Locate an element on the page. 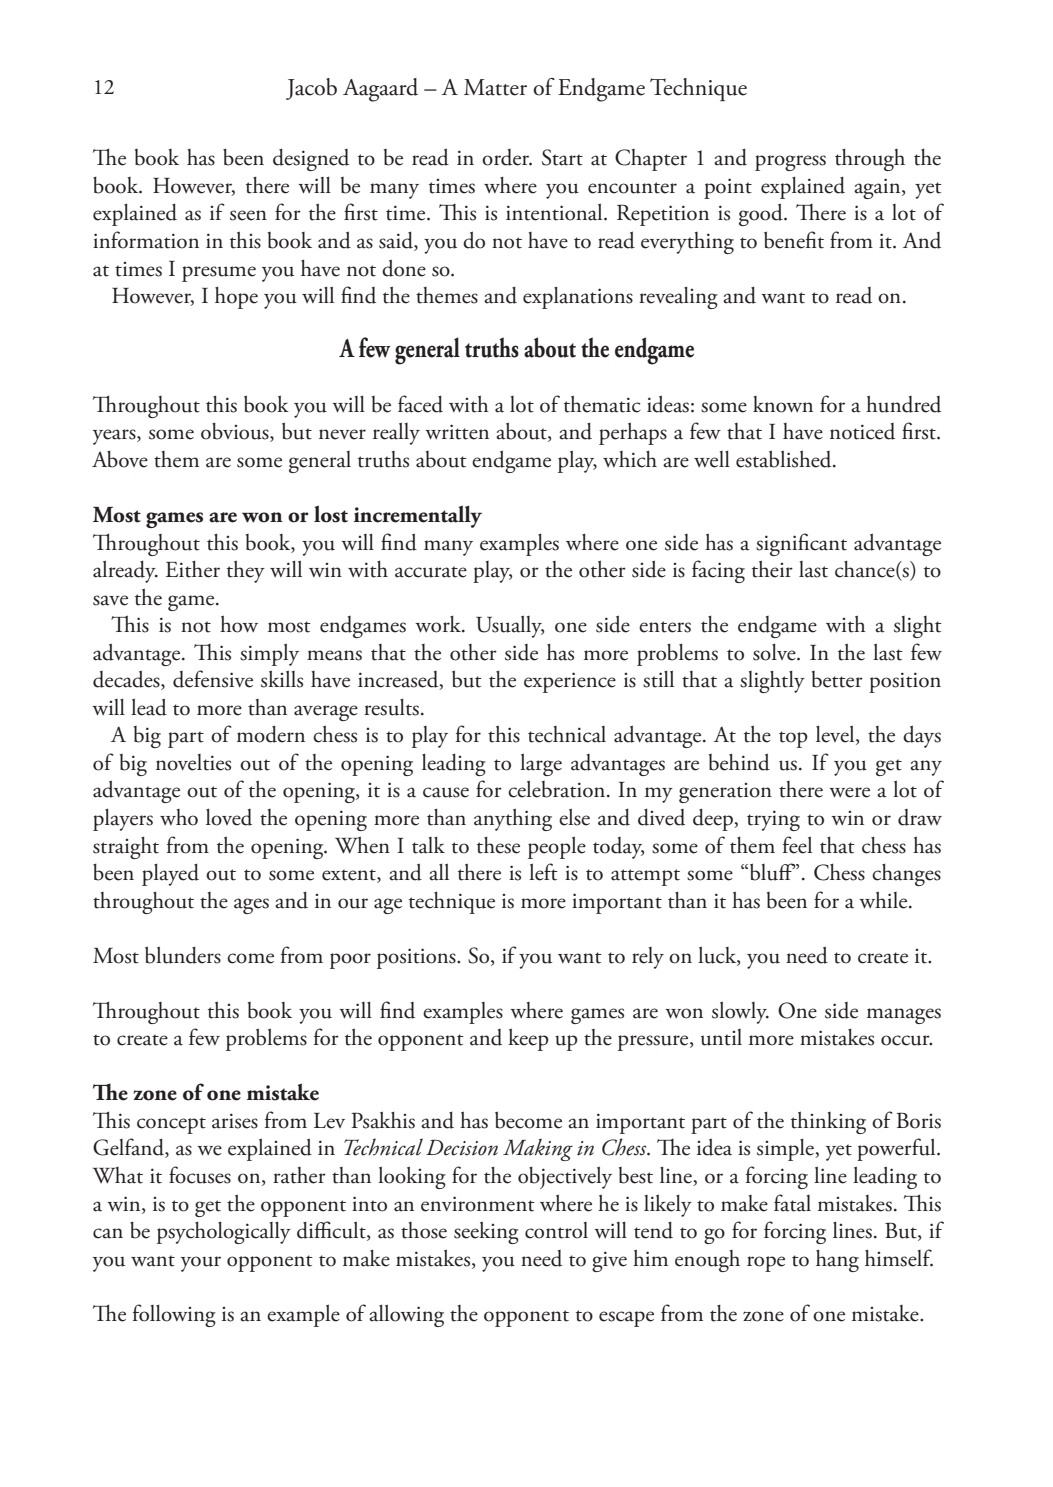 This page has height=1487, width=1053. written is located at coordinates (457, 432).
